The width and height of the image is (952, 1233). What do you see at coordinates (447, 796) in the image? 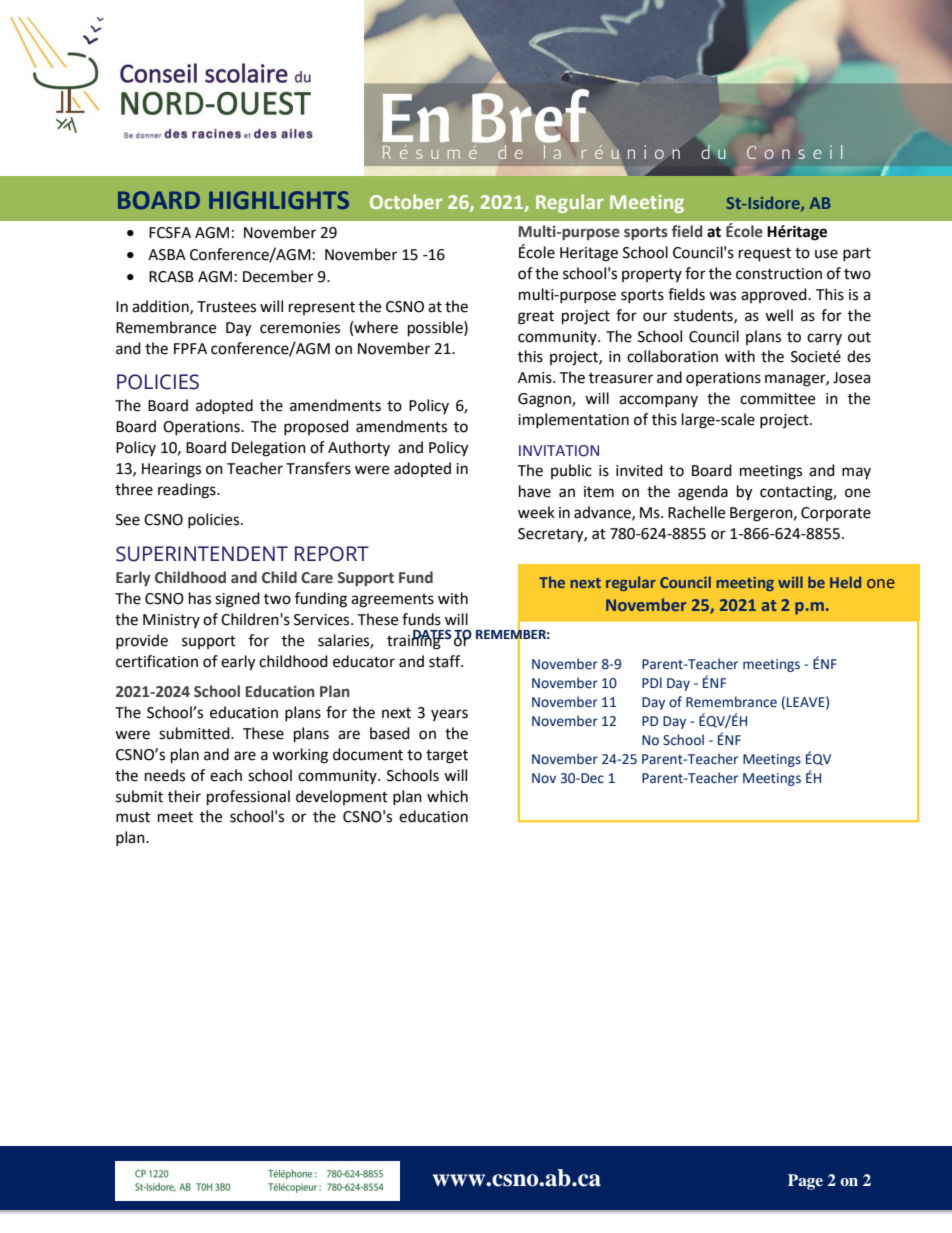
I see `which` at bounding box center [447, 796].
